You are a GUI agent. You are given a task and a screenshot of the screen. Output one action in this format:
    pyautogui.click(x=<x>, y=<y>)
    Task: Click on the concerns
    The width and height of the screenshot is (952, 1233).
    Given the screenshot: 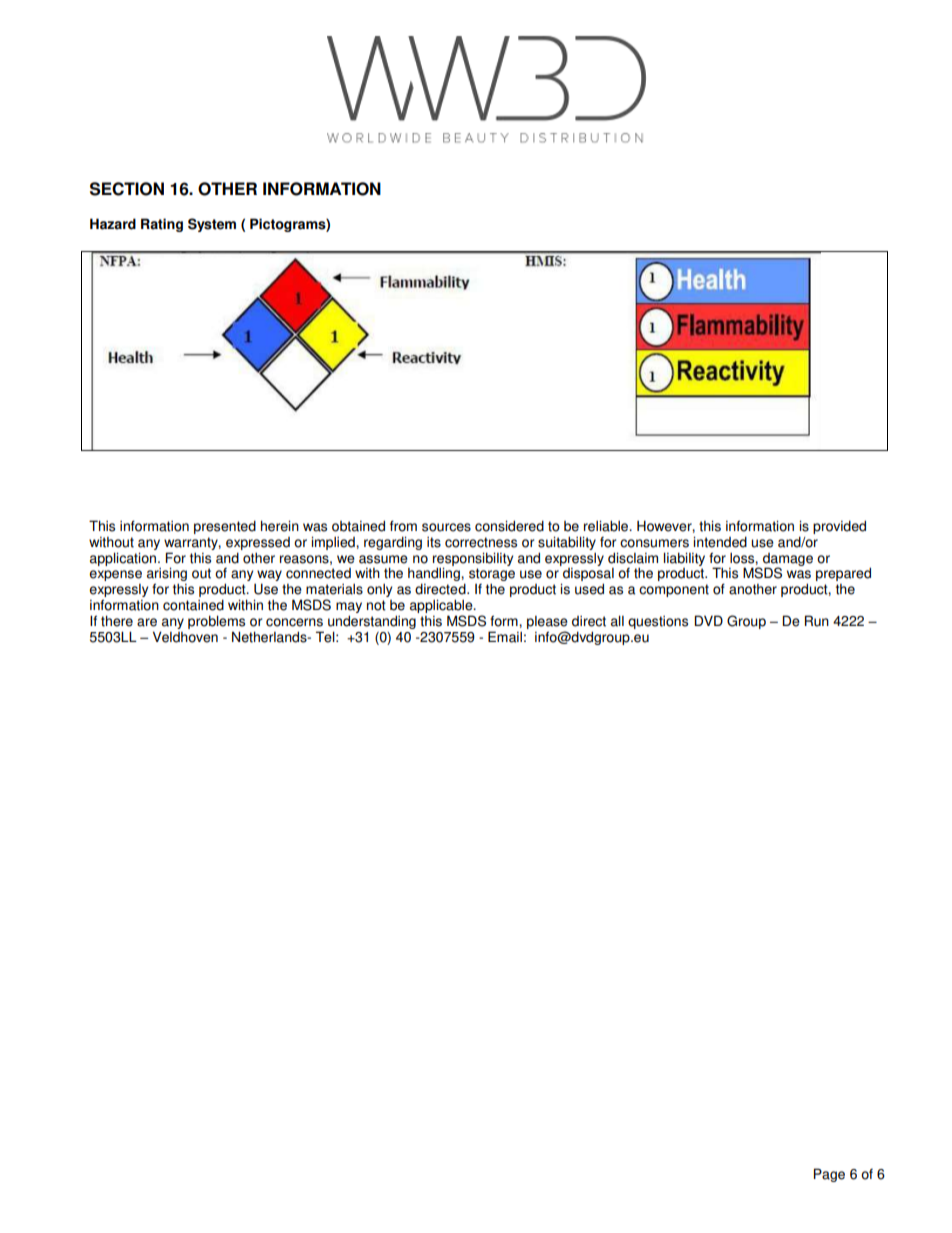 What is the action you would take?
    pyautogui.click(x=294, y=622)
